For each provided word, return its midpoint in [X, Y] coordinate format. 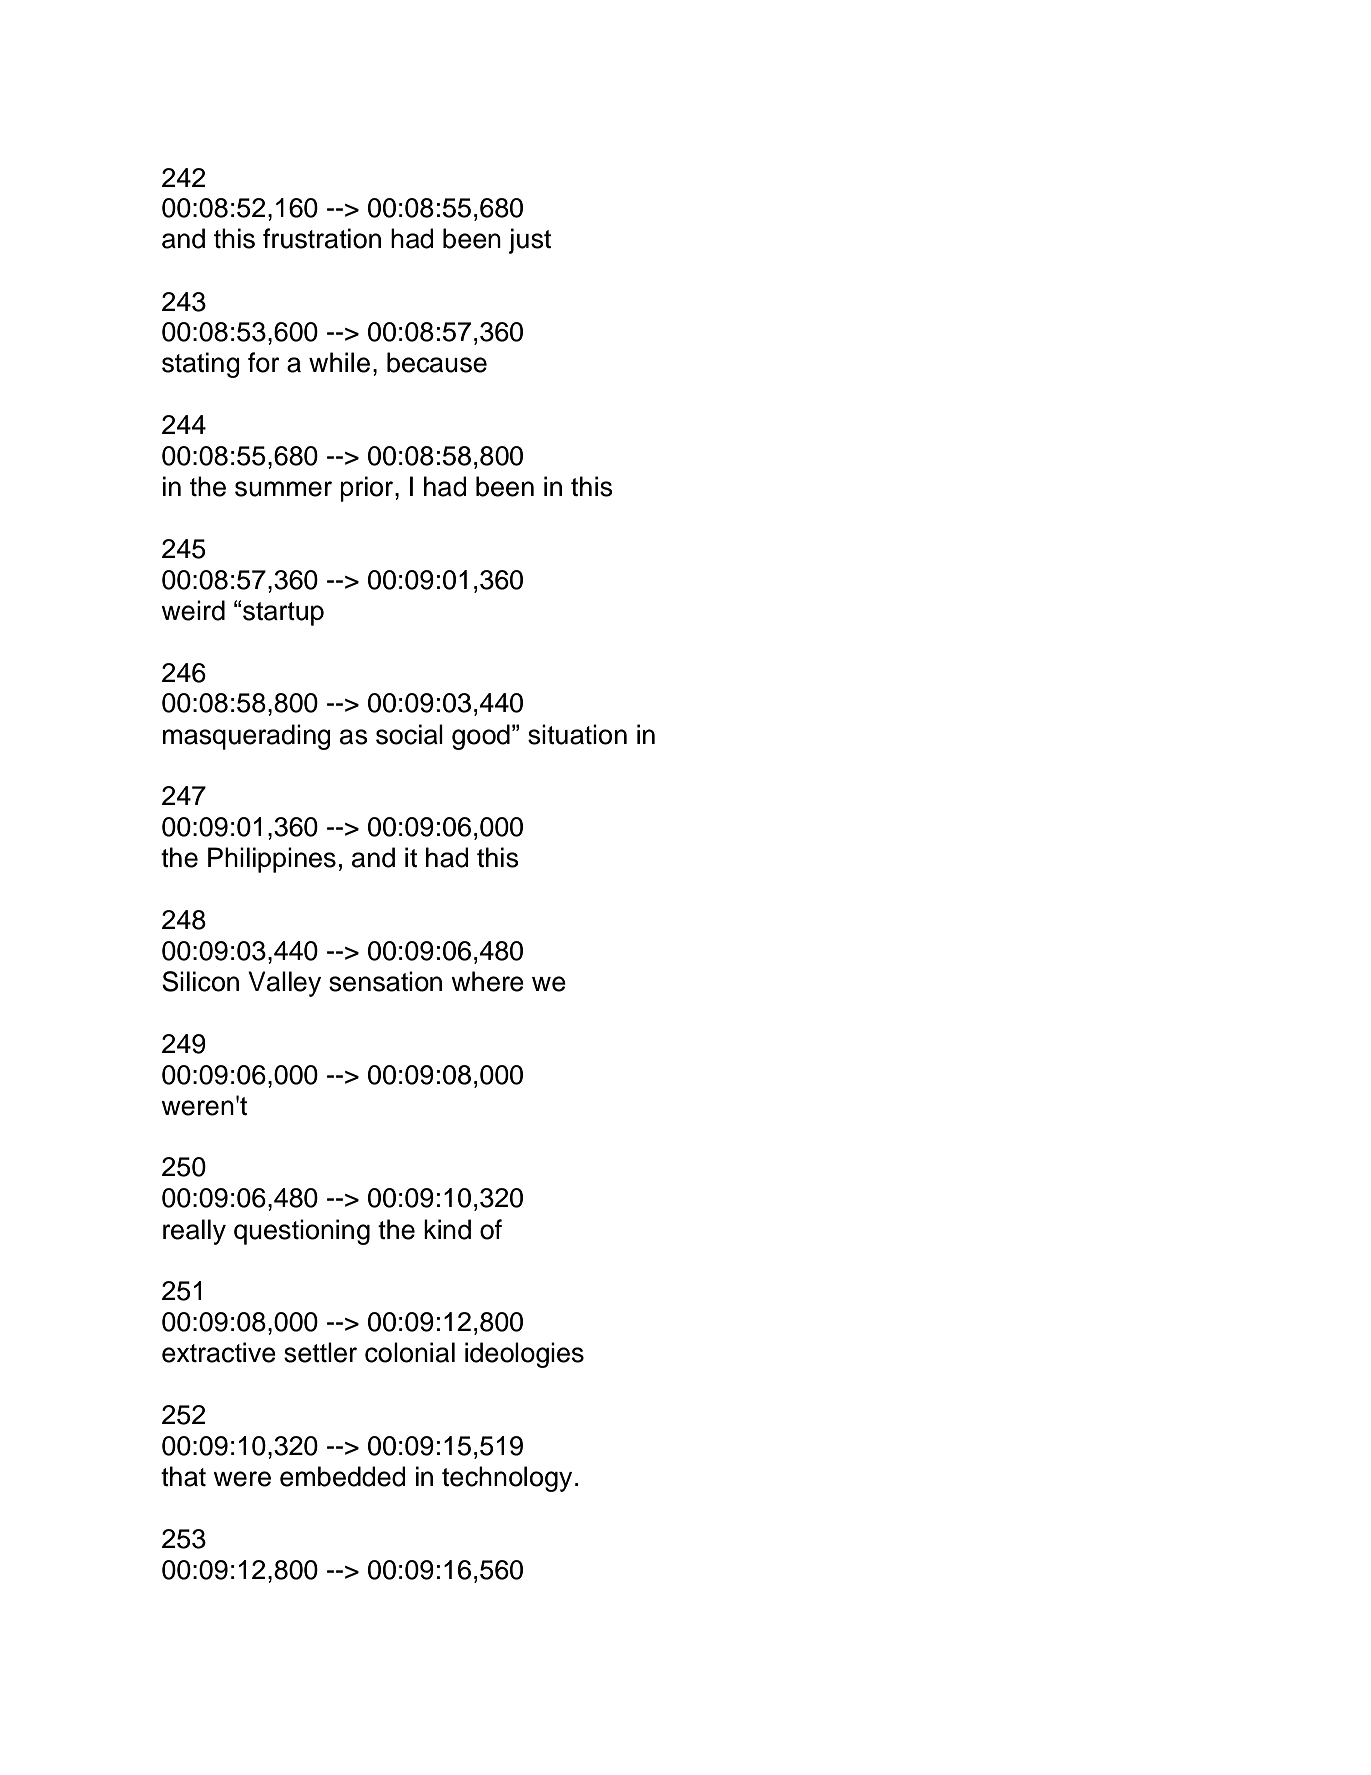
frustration [322, 238]
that [183, 1476]
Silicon [200, 981]
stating [201, 365]
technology [507, 1479]
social [409, 734]
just [530, 241]
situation [577, 734]
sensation [385, 981]
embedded [343, 1476]
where [487, 981]
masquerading [247, 737]
